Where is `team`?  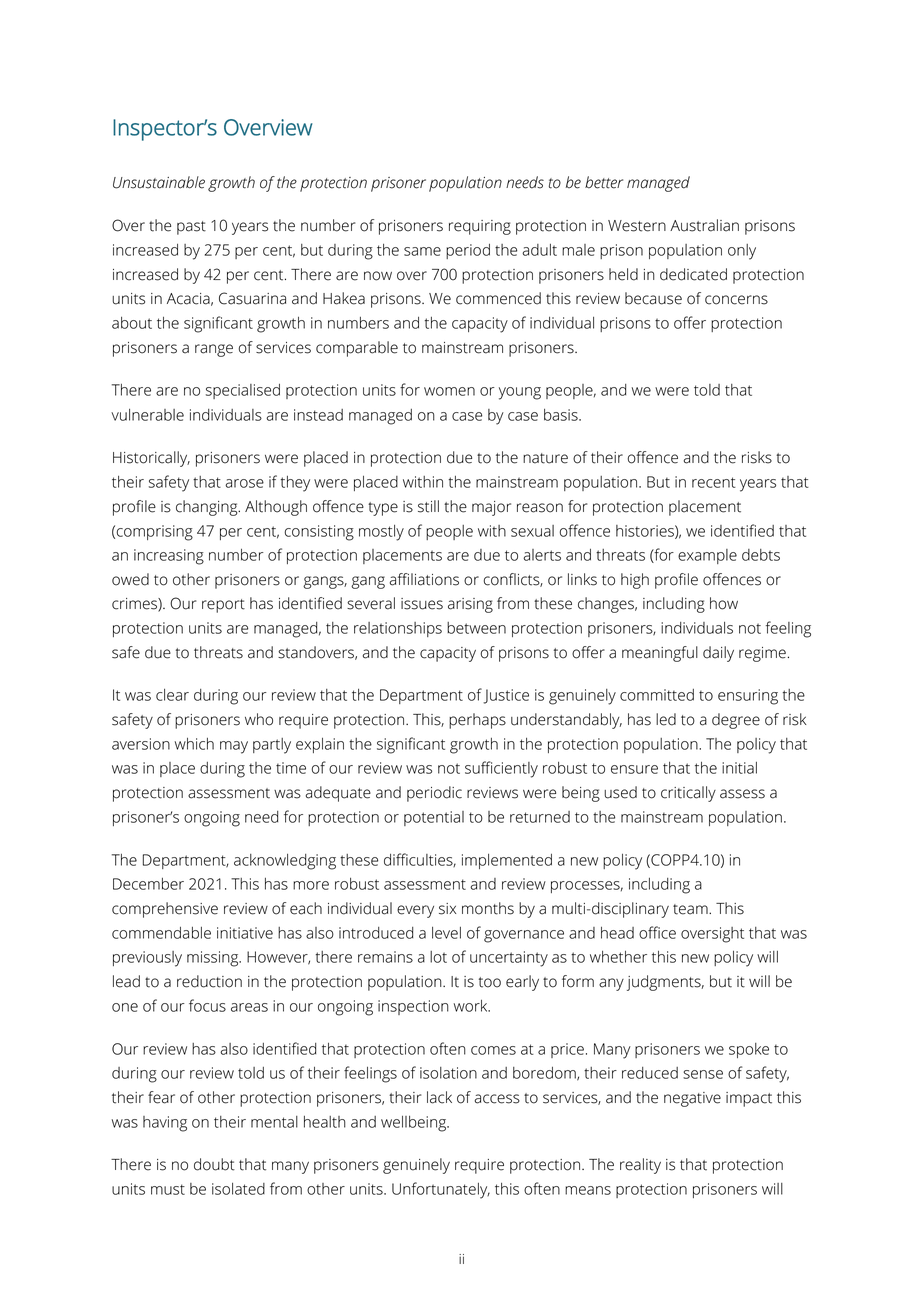 team is located at coordinates (691, 909).
